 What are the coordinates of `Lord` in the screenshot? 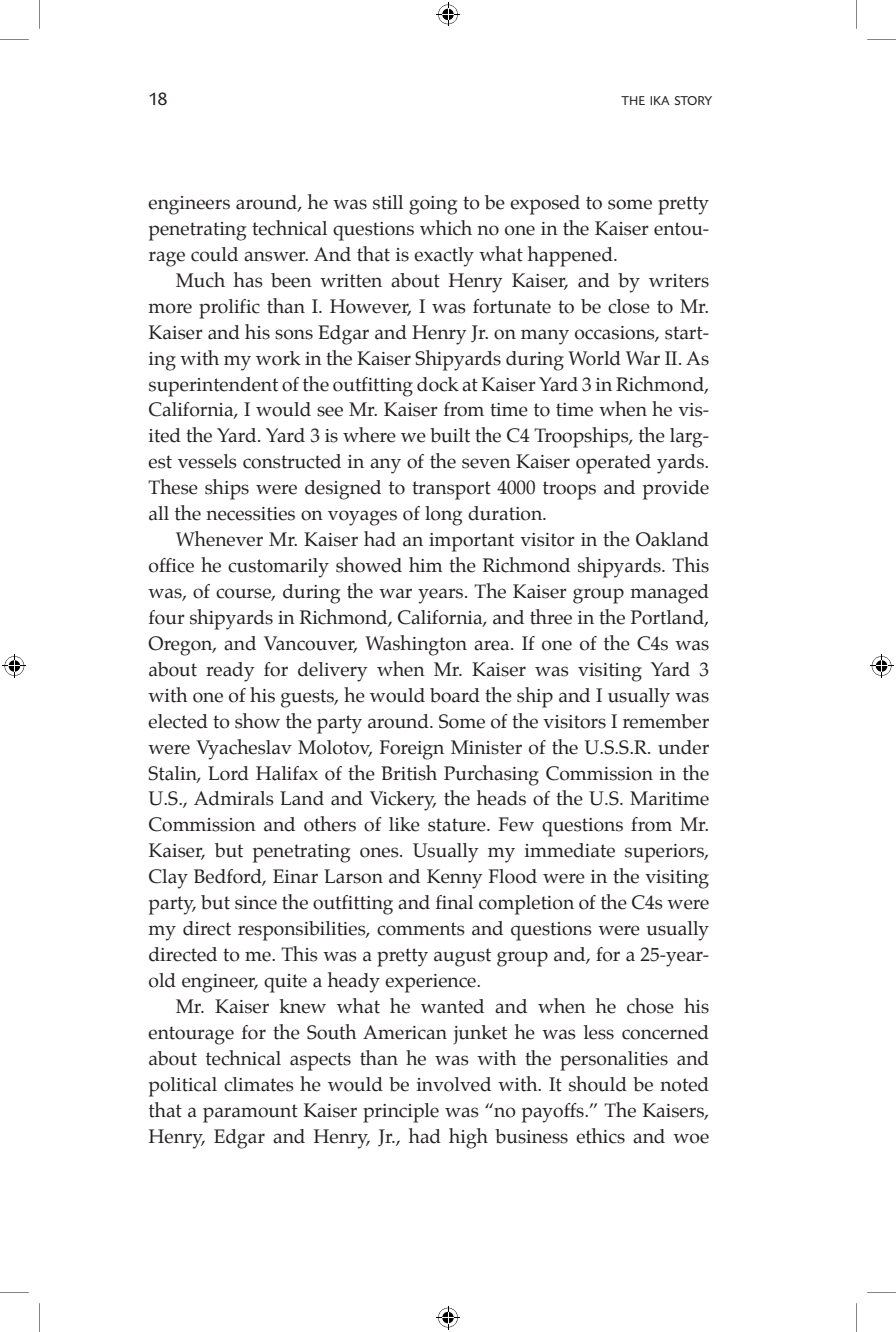 It's located at (228, 773).
